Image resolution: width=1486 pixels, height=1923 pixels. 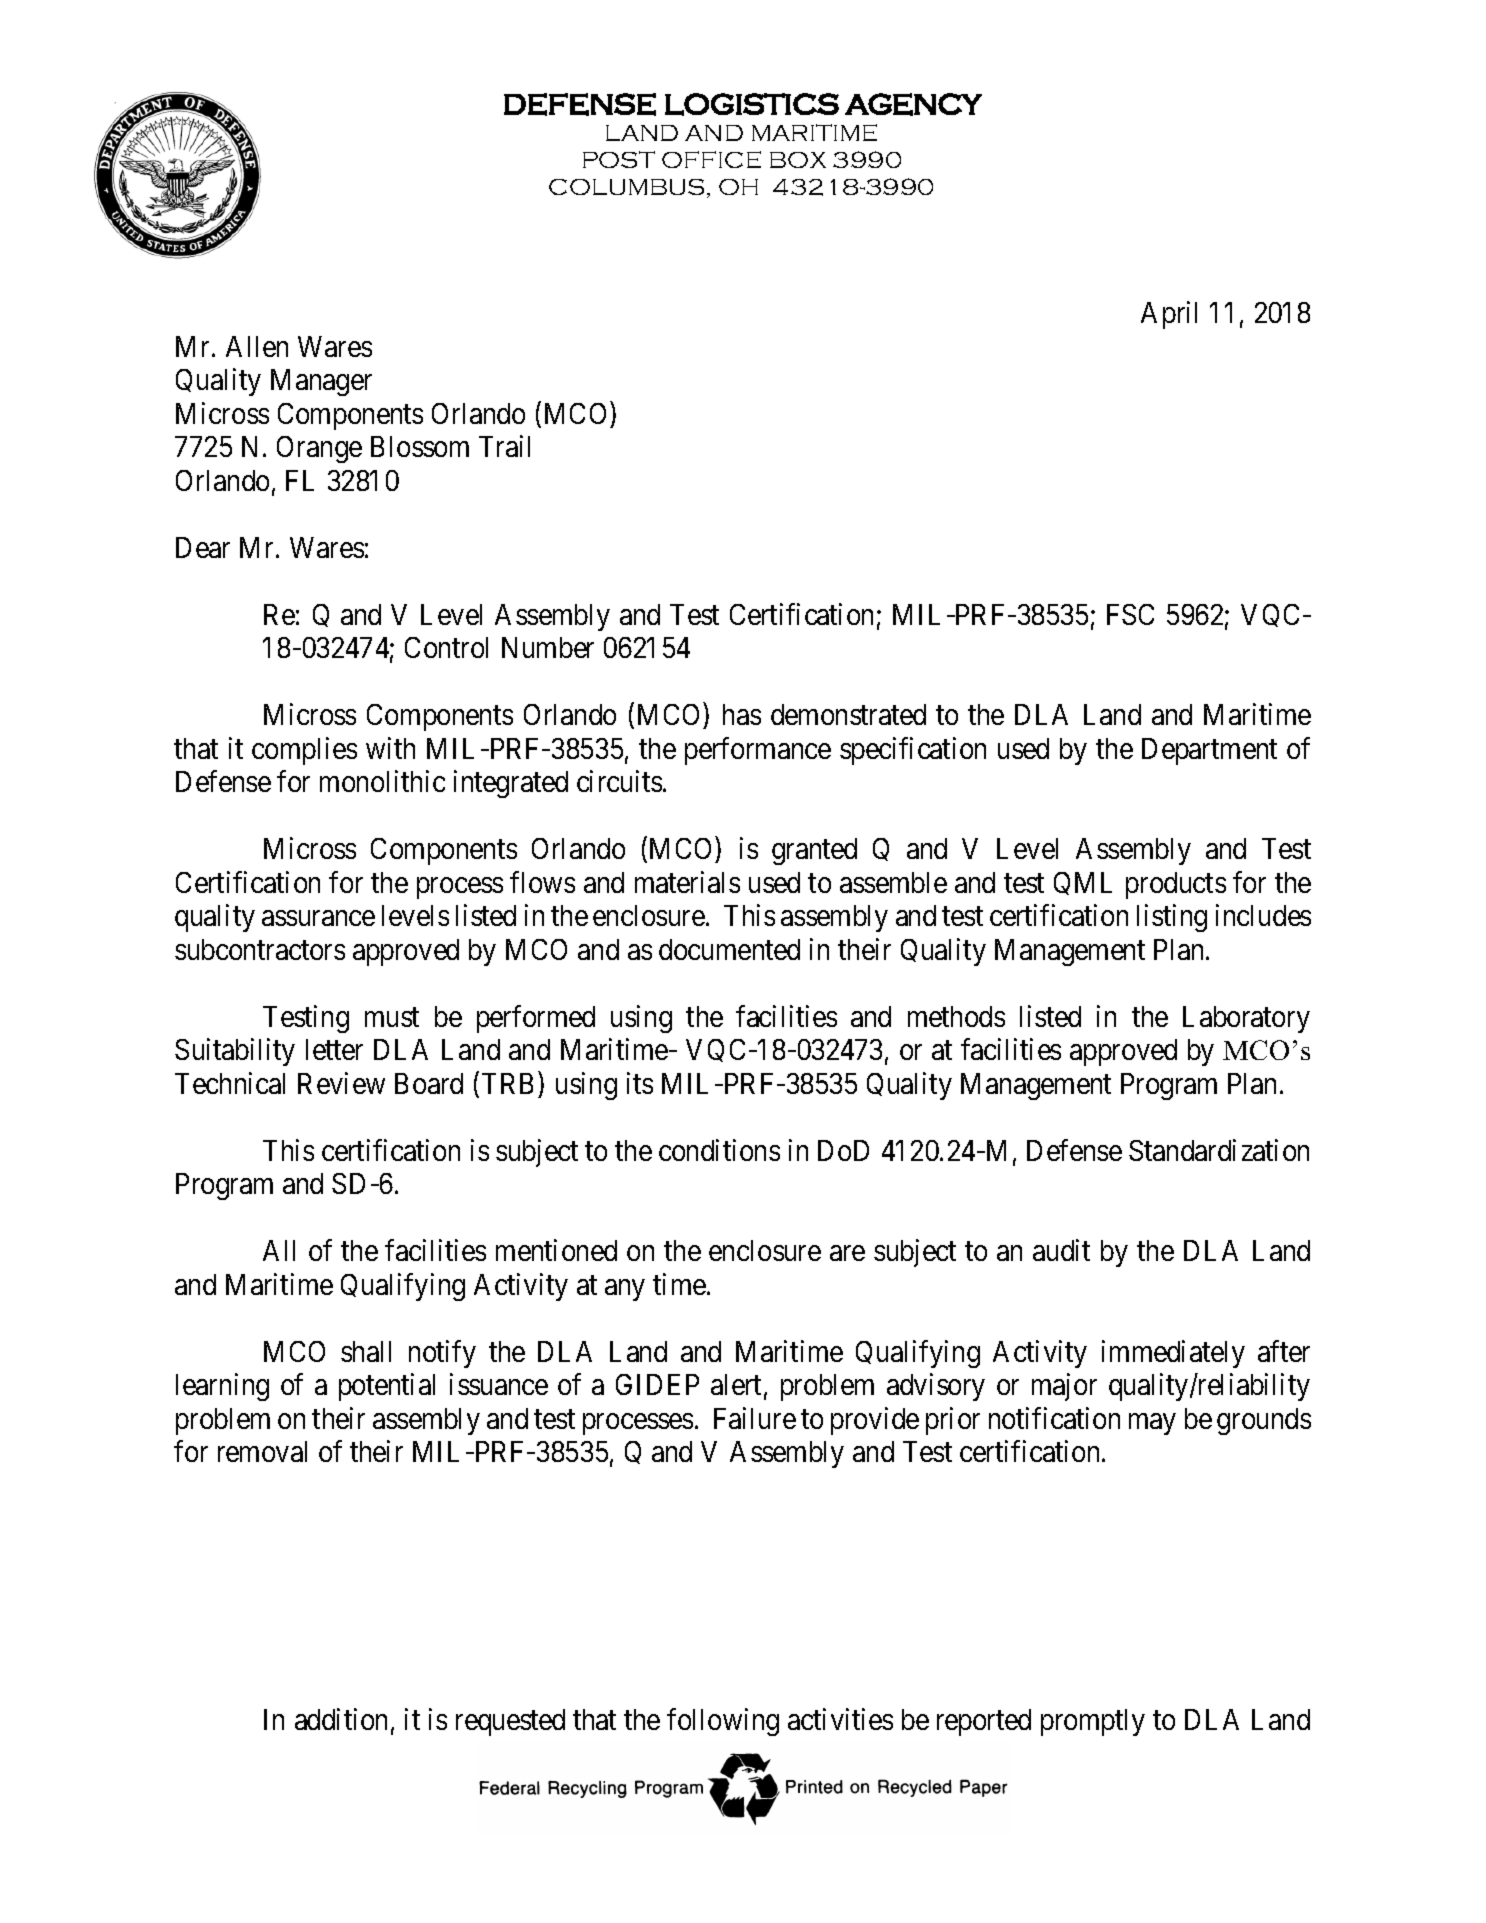 What do you see at coordinates (510, 1722) in the page?
I see `requested` at bounding box center [510, 1722].
